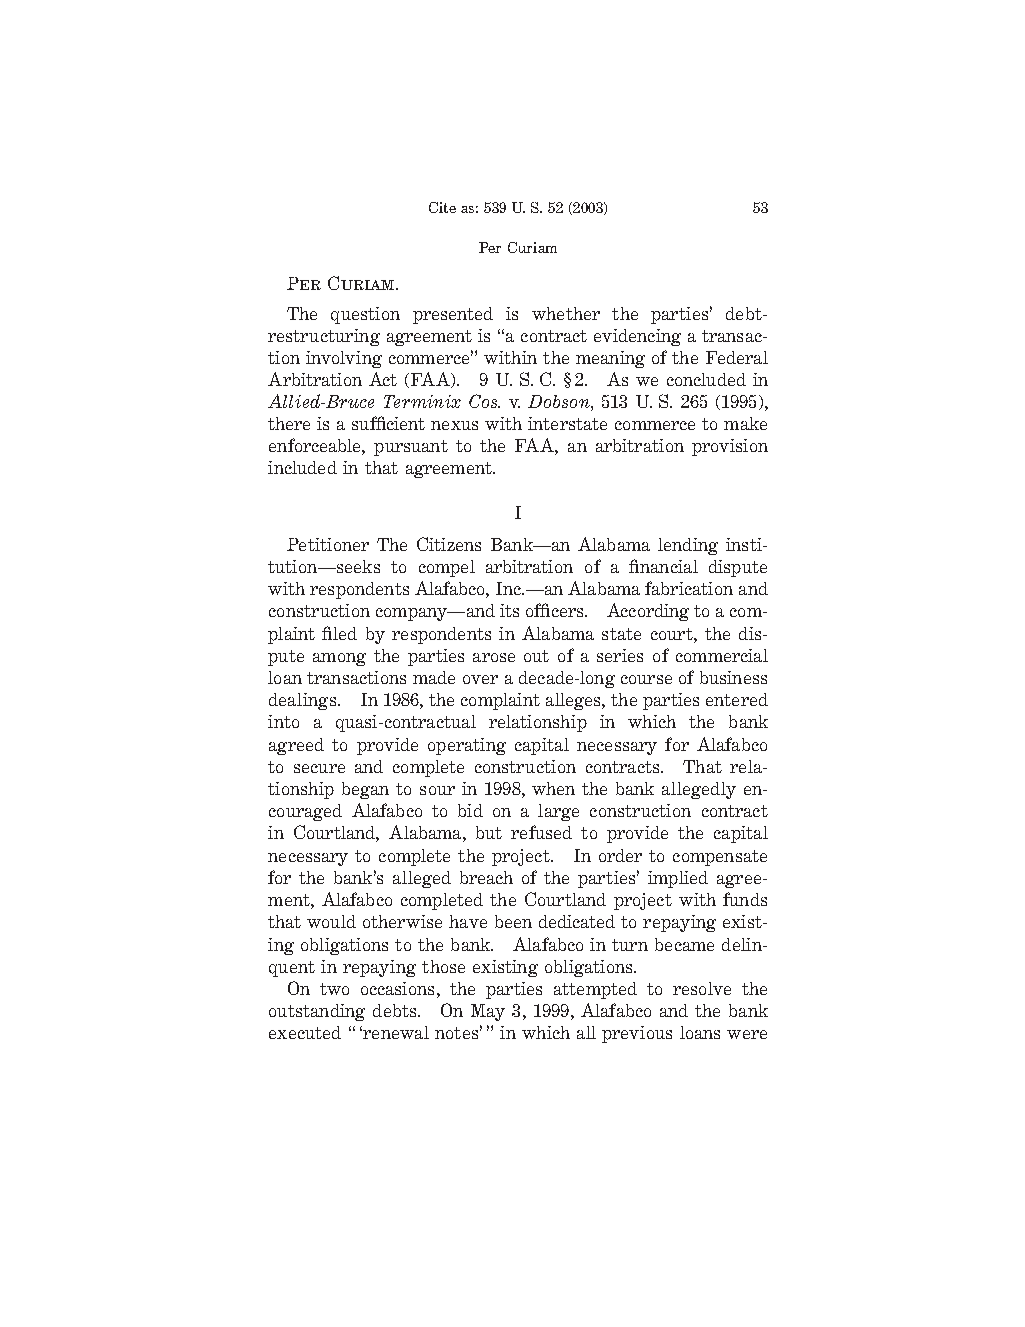  I want to click on Cite, so click(442, 207).
